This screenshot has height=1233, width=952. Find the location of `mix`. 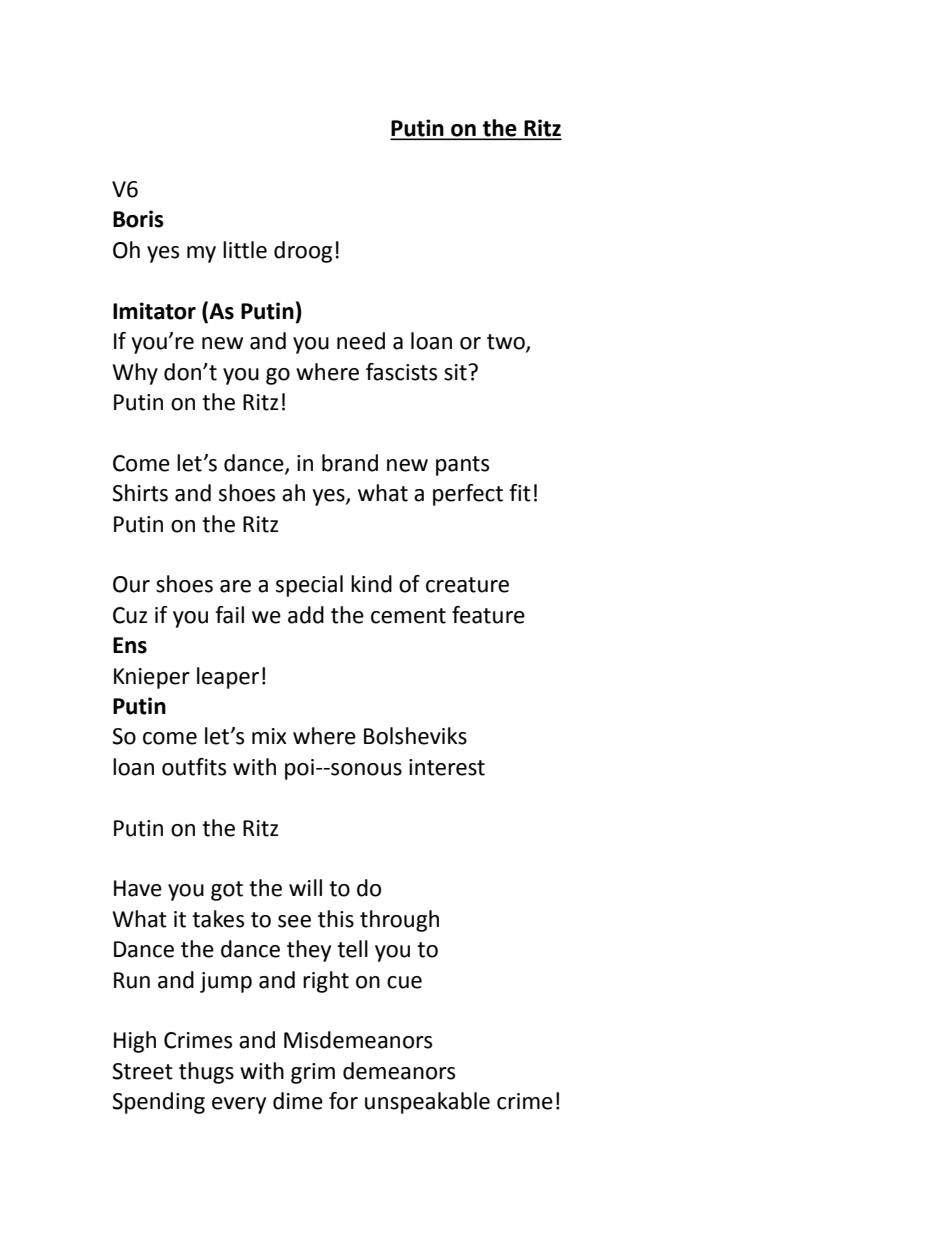

mix is located at coordinates (269, 736).
